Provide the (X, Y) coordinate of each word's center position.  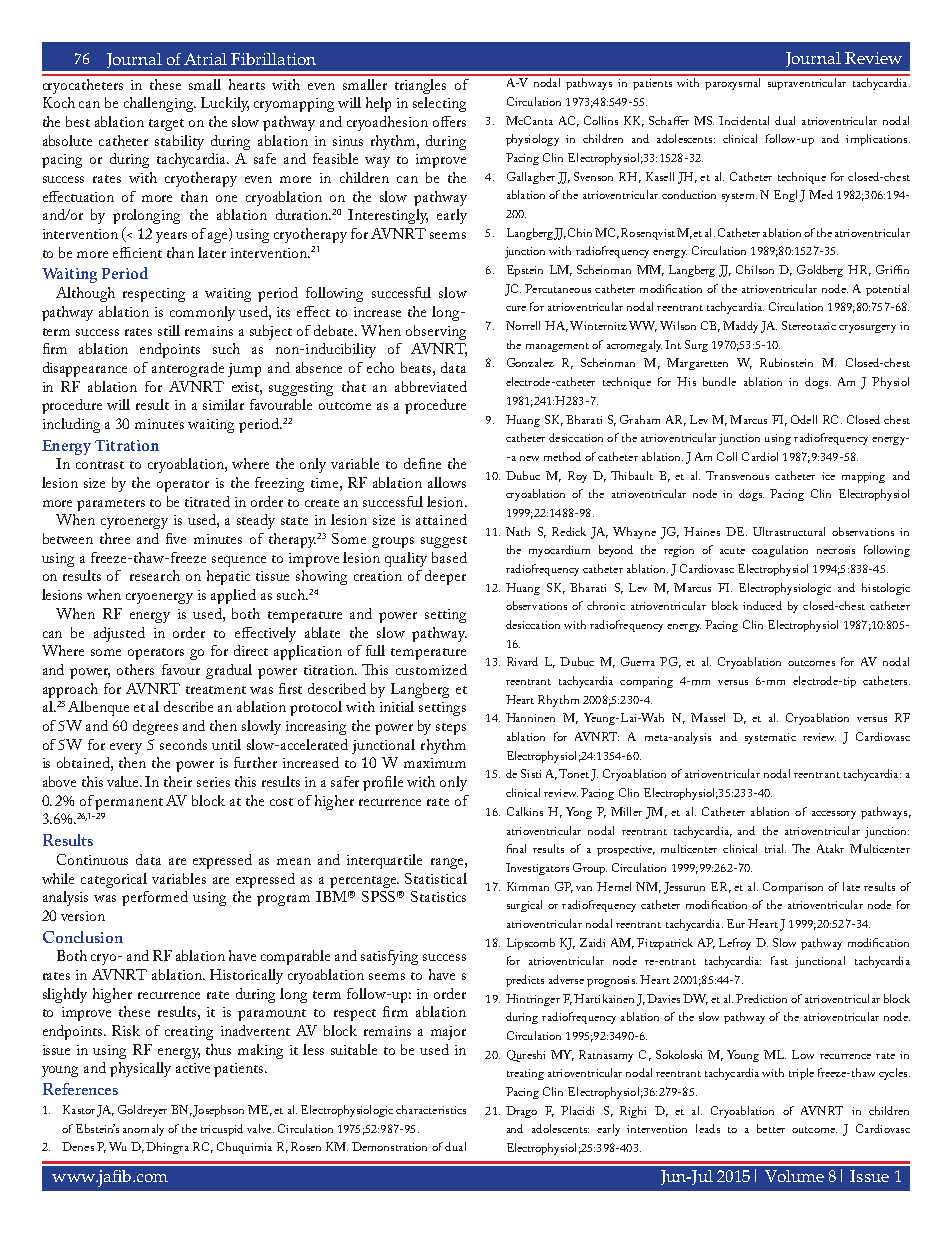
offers (449, 121)
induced (762, 605)
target (166, 125)
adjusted (119, 634)
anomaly (143, 1130)
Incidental (744, 120)
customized (431, 669)
